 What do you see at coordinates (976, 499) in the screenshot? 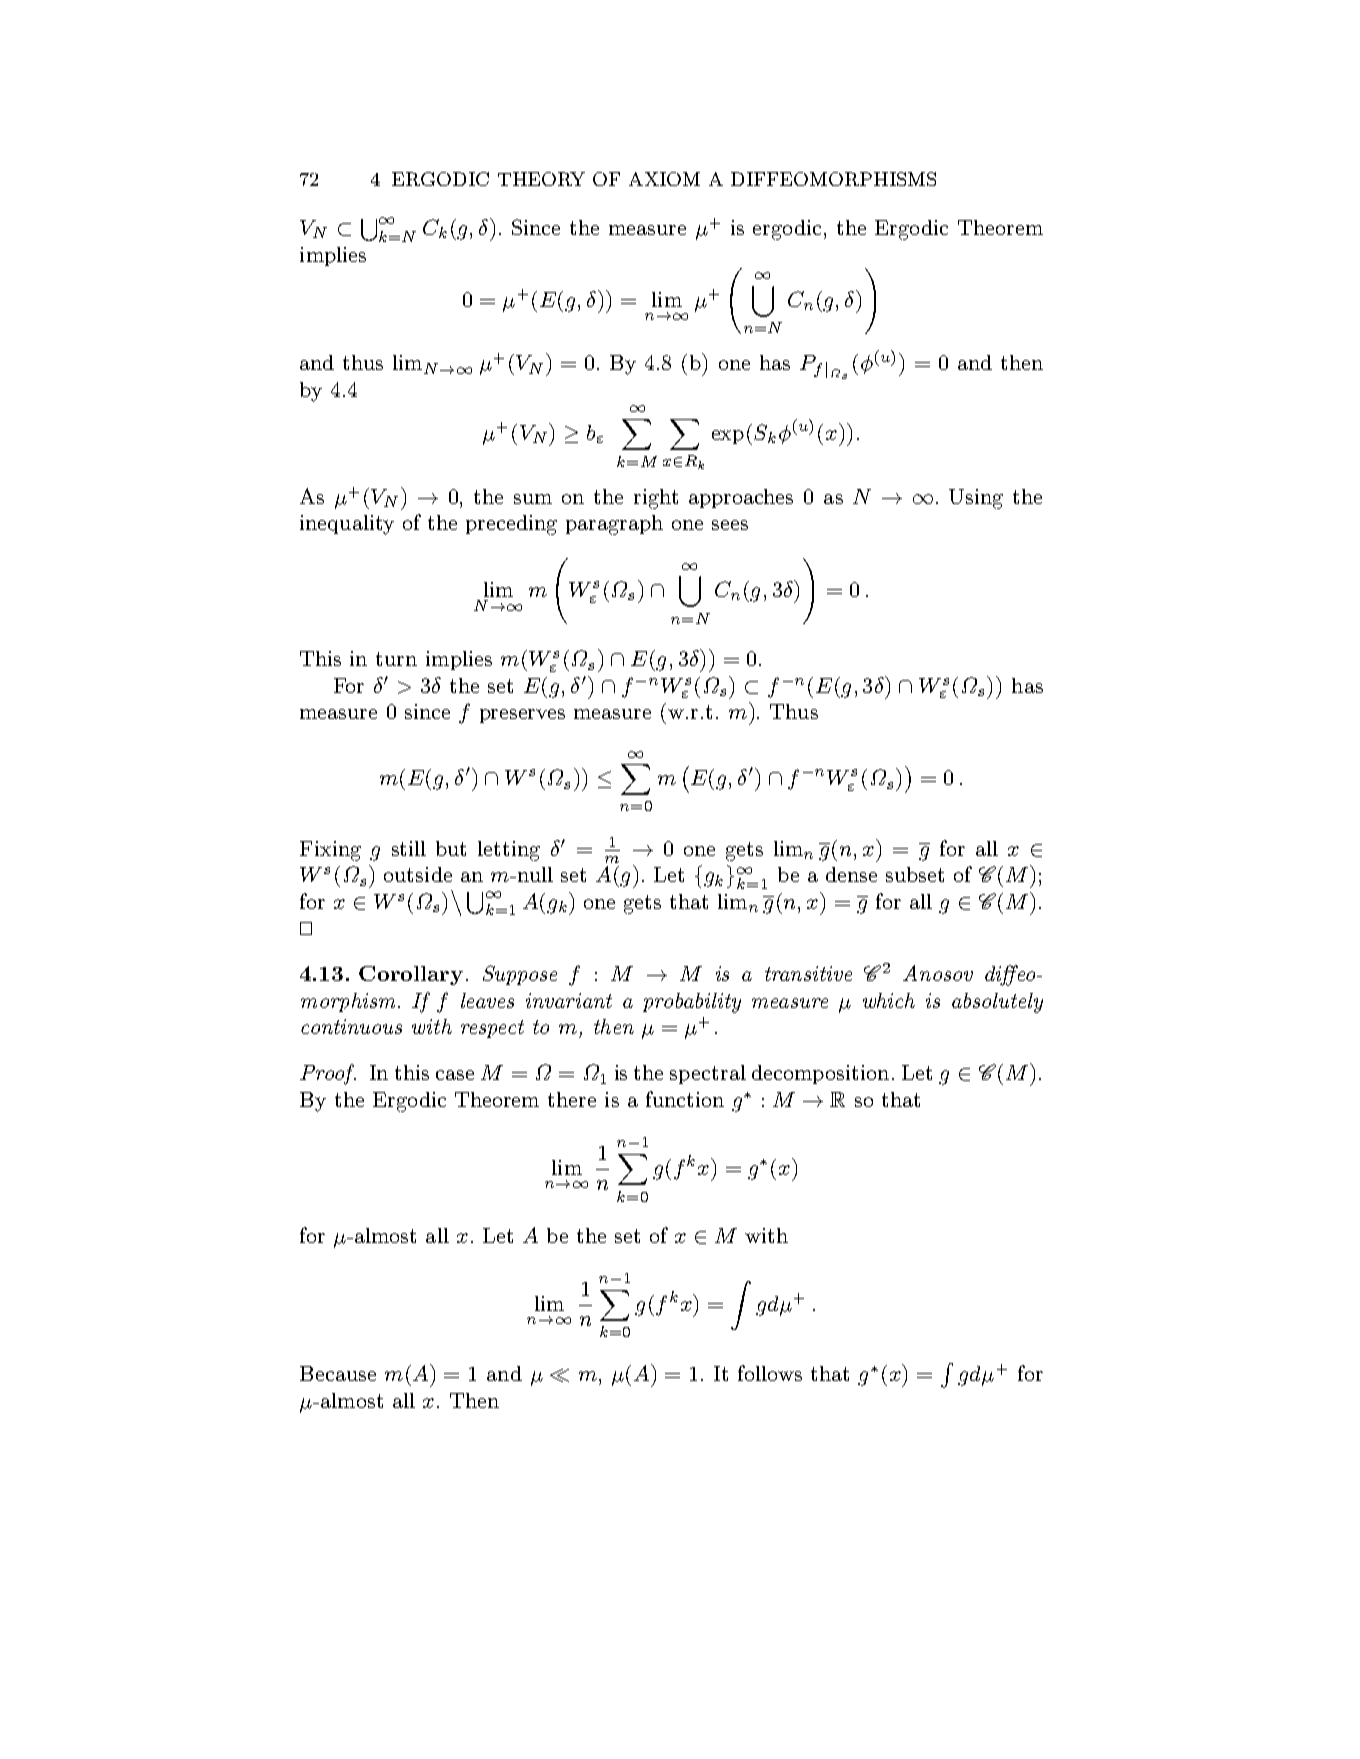
I see `Using` at bounding box center [976, 499].
